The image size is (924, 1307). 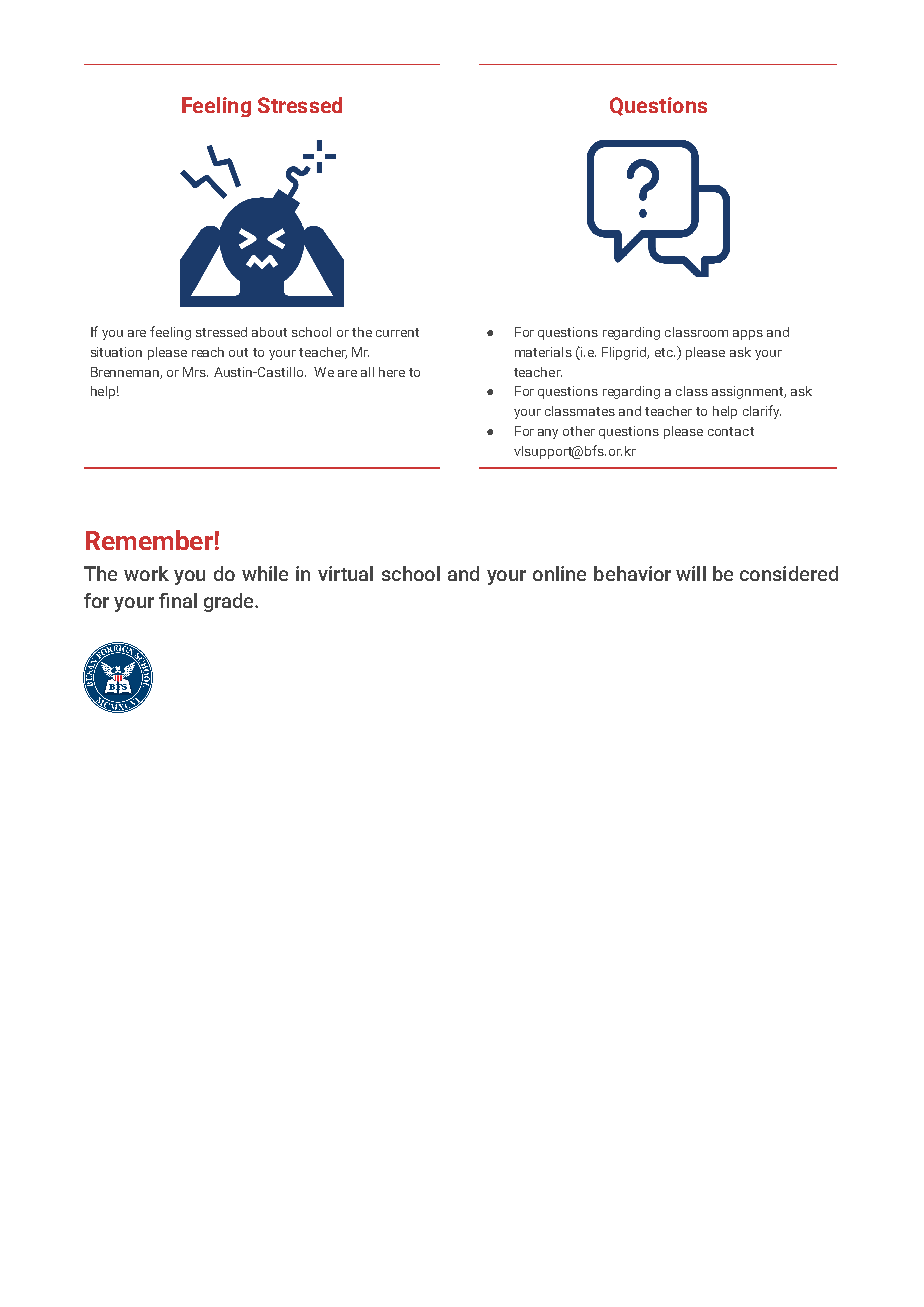 I want to click on reach, so click(x=208, y=352).
